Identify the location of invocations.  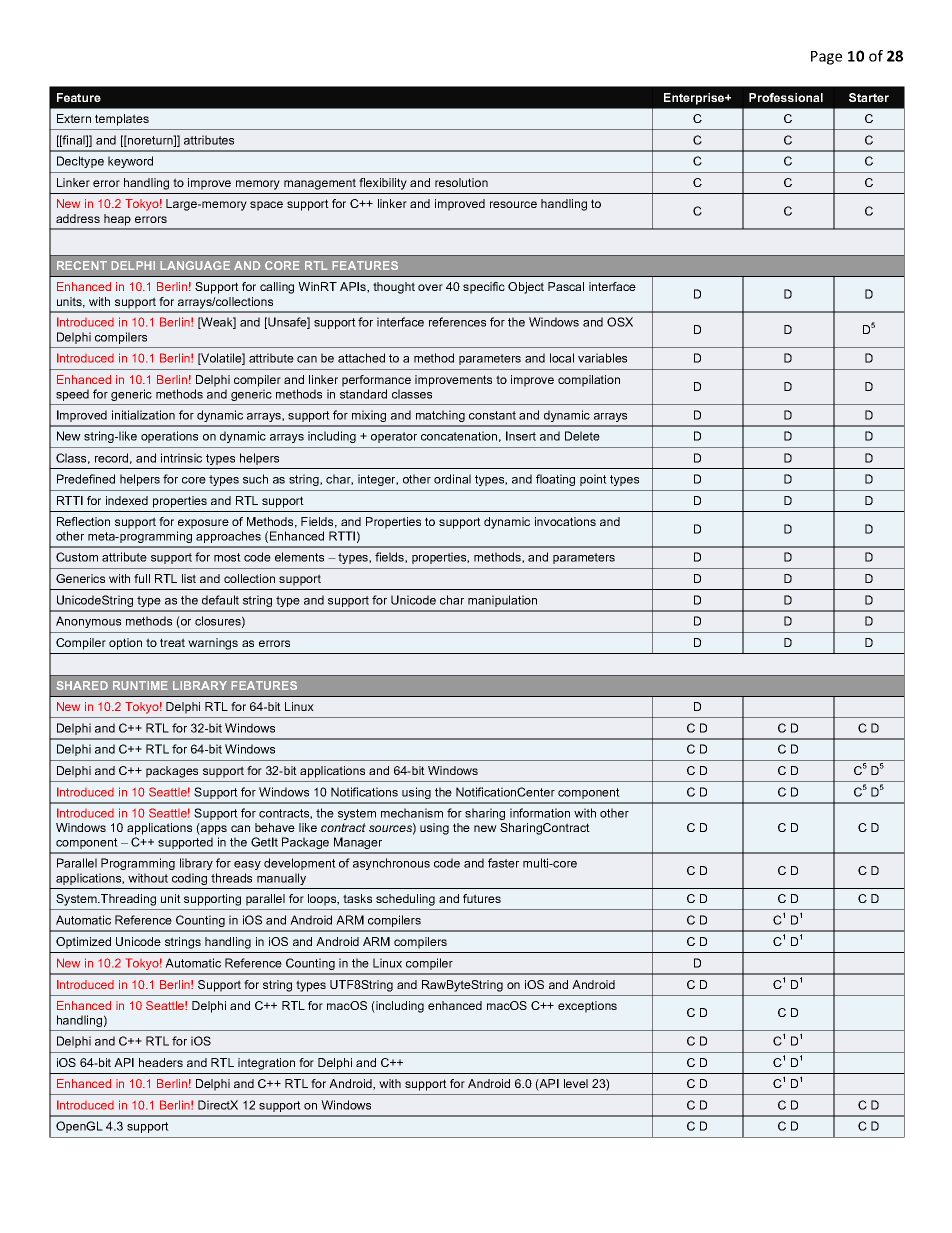
(565, 521).
